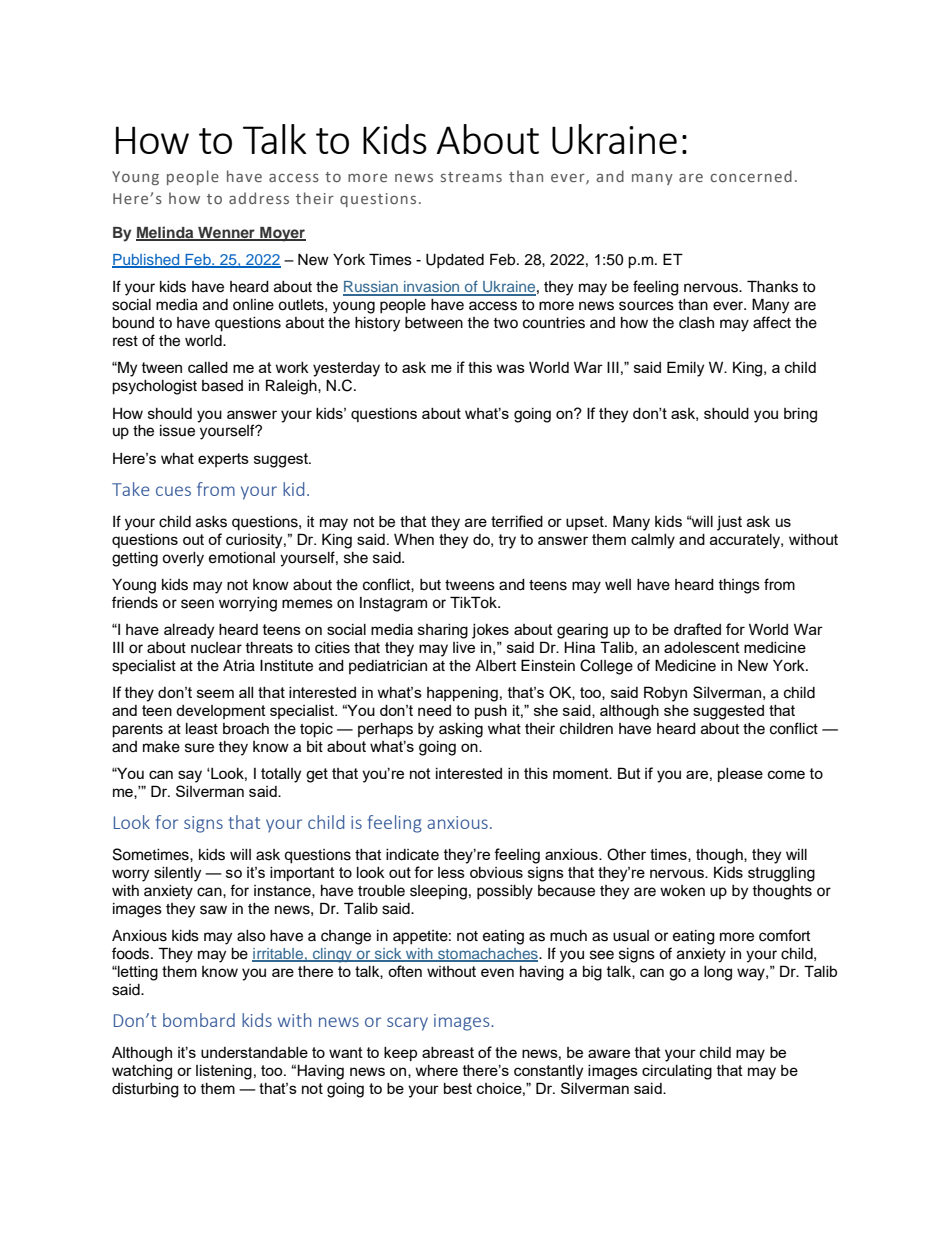 The width and height of the screenshot is (952, 1233). What do you see at coordinates (471, 177) in the screenshot?
I see `streams` at bounding box center [471, 177].
